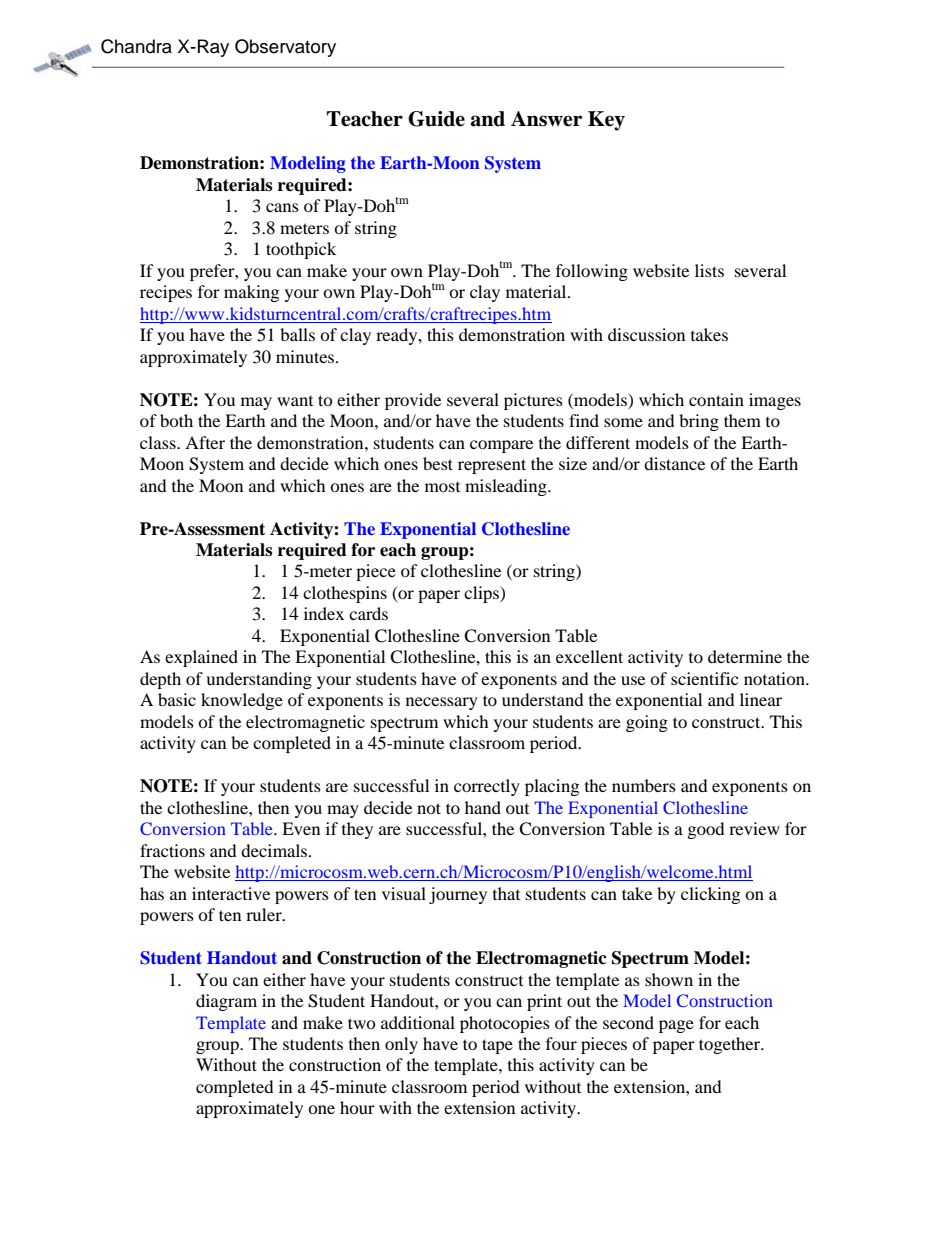 The height and width of the document is (1233, 952). I want to click on explained, so click(201, 658).
